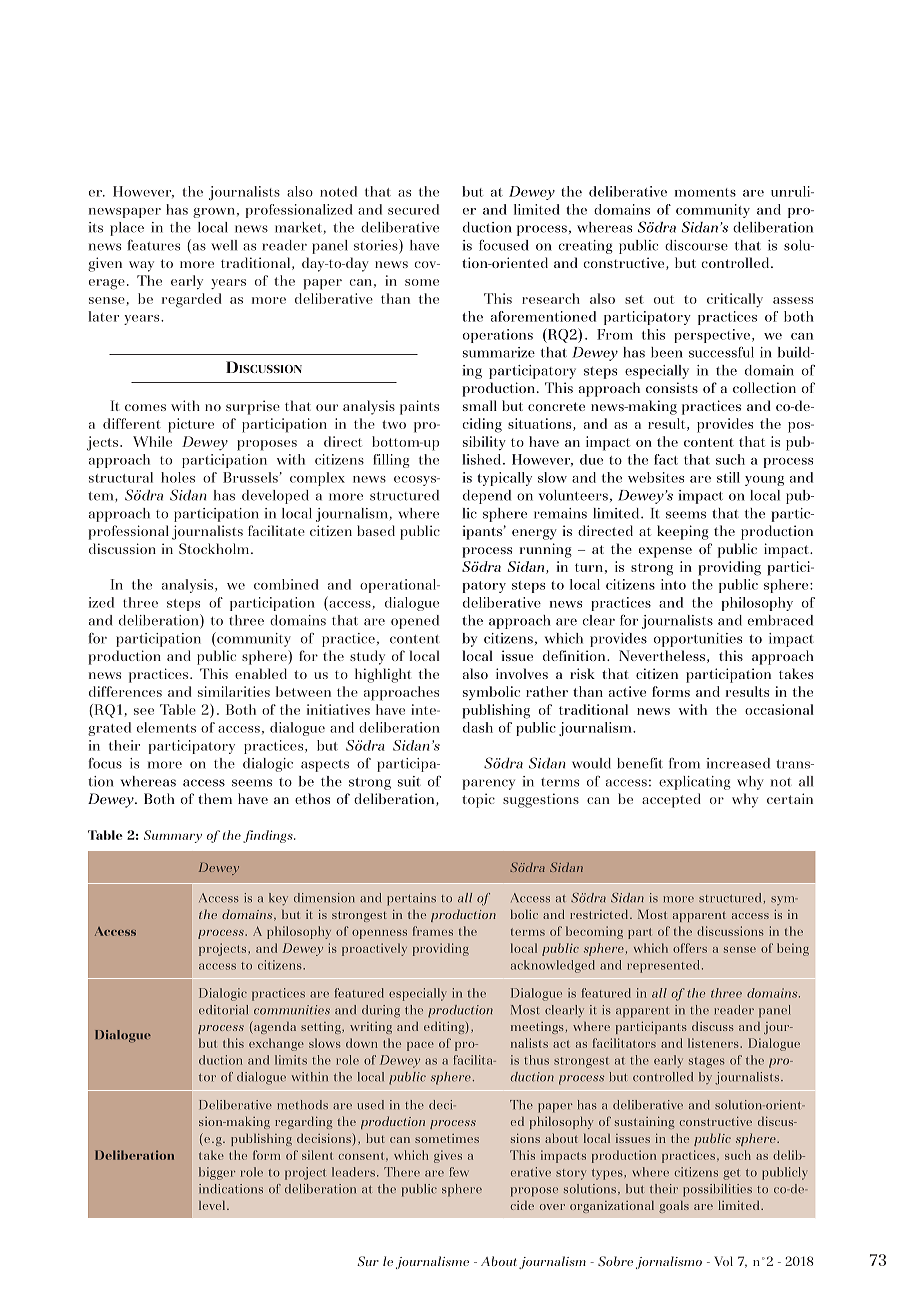 Image resolution: width=924 pixels, height=1308 pixels. What do you see at coordinates (213, 1205) in the document?
I see `level` at bounding box center [213, 1205].
